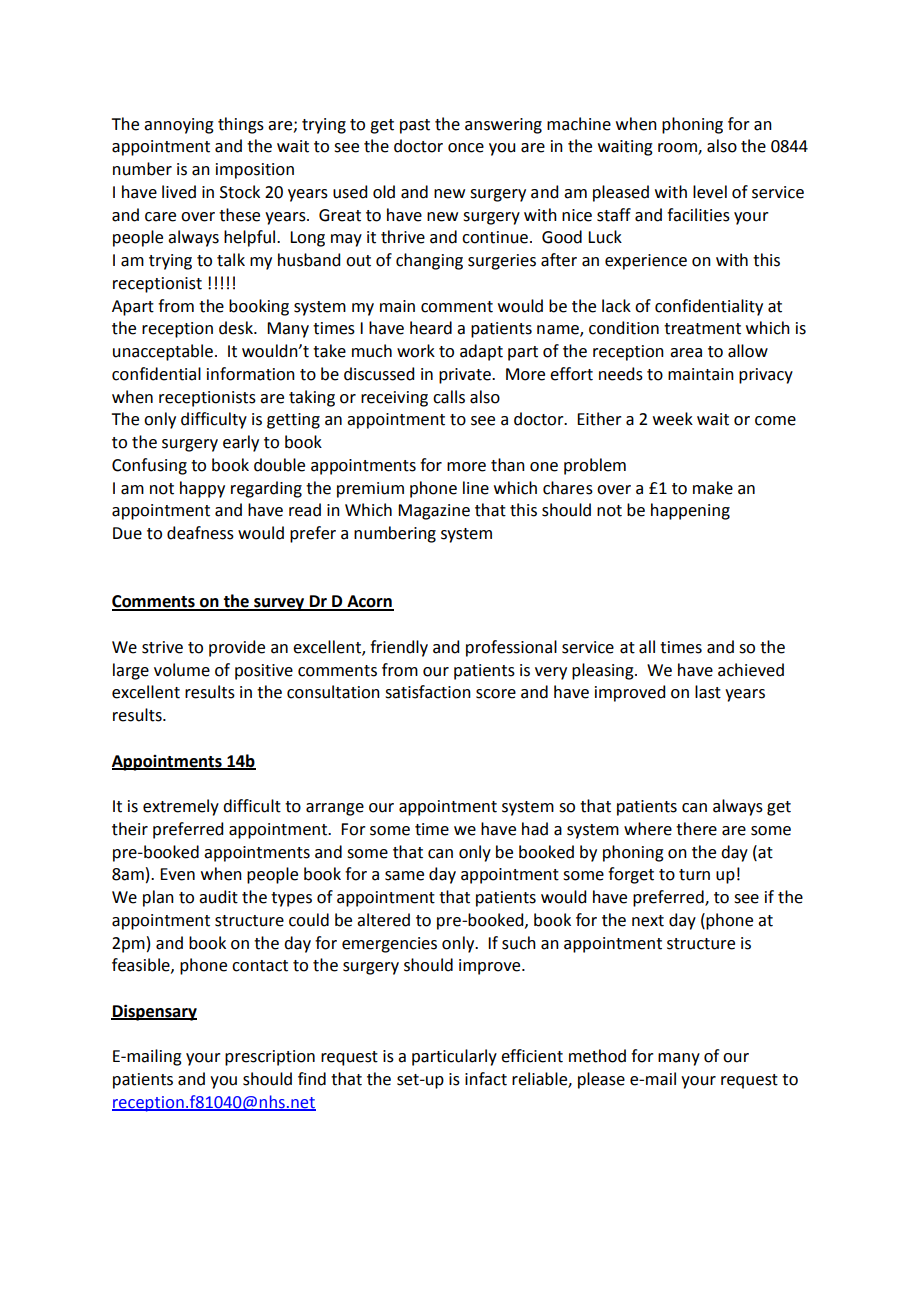  What do you see at coordinates (673, 419) in the image?
I see `week` at bounding box center [673, 419].
